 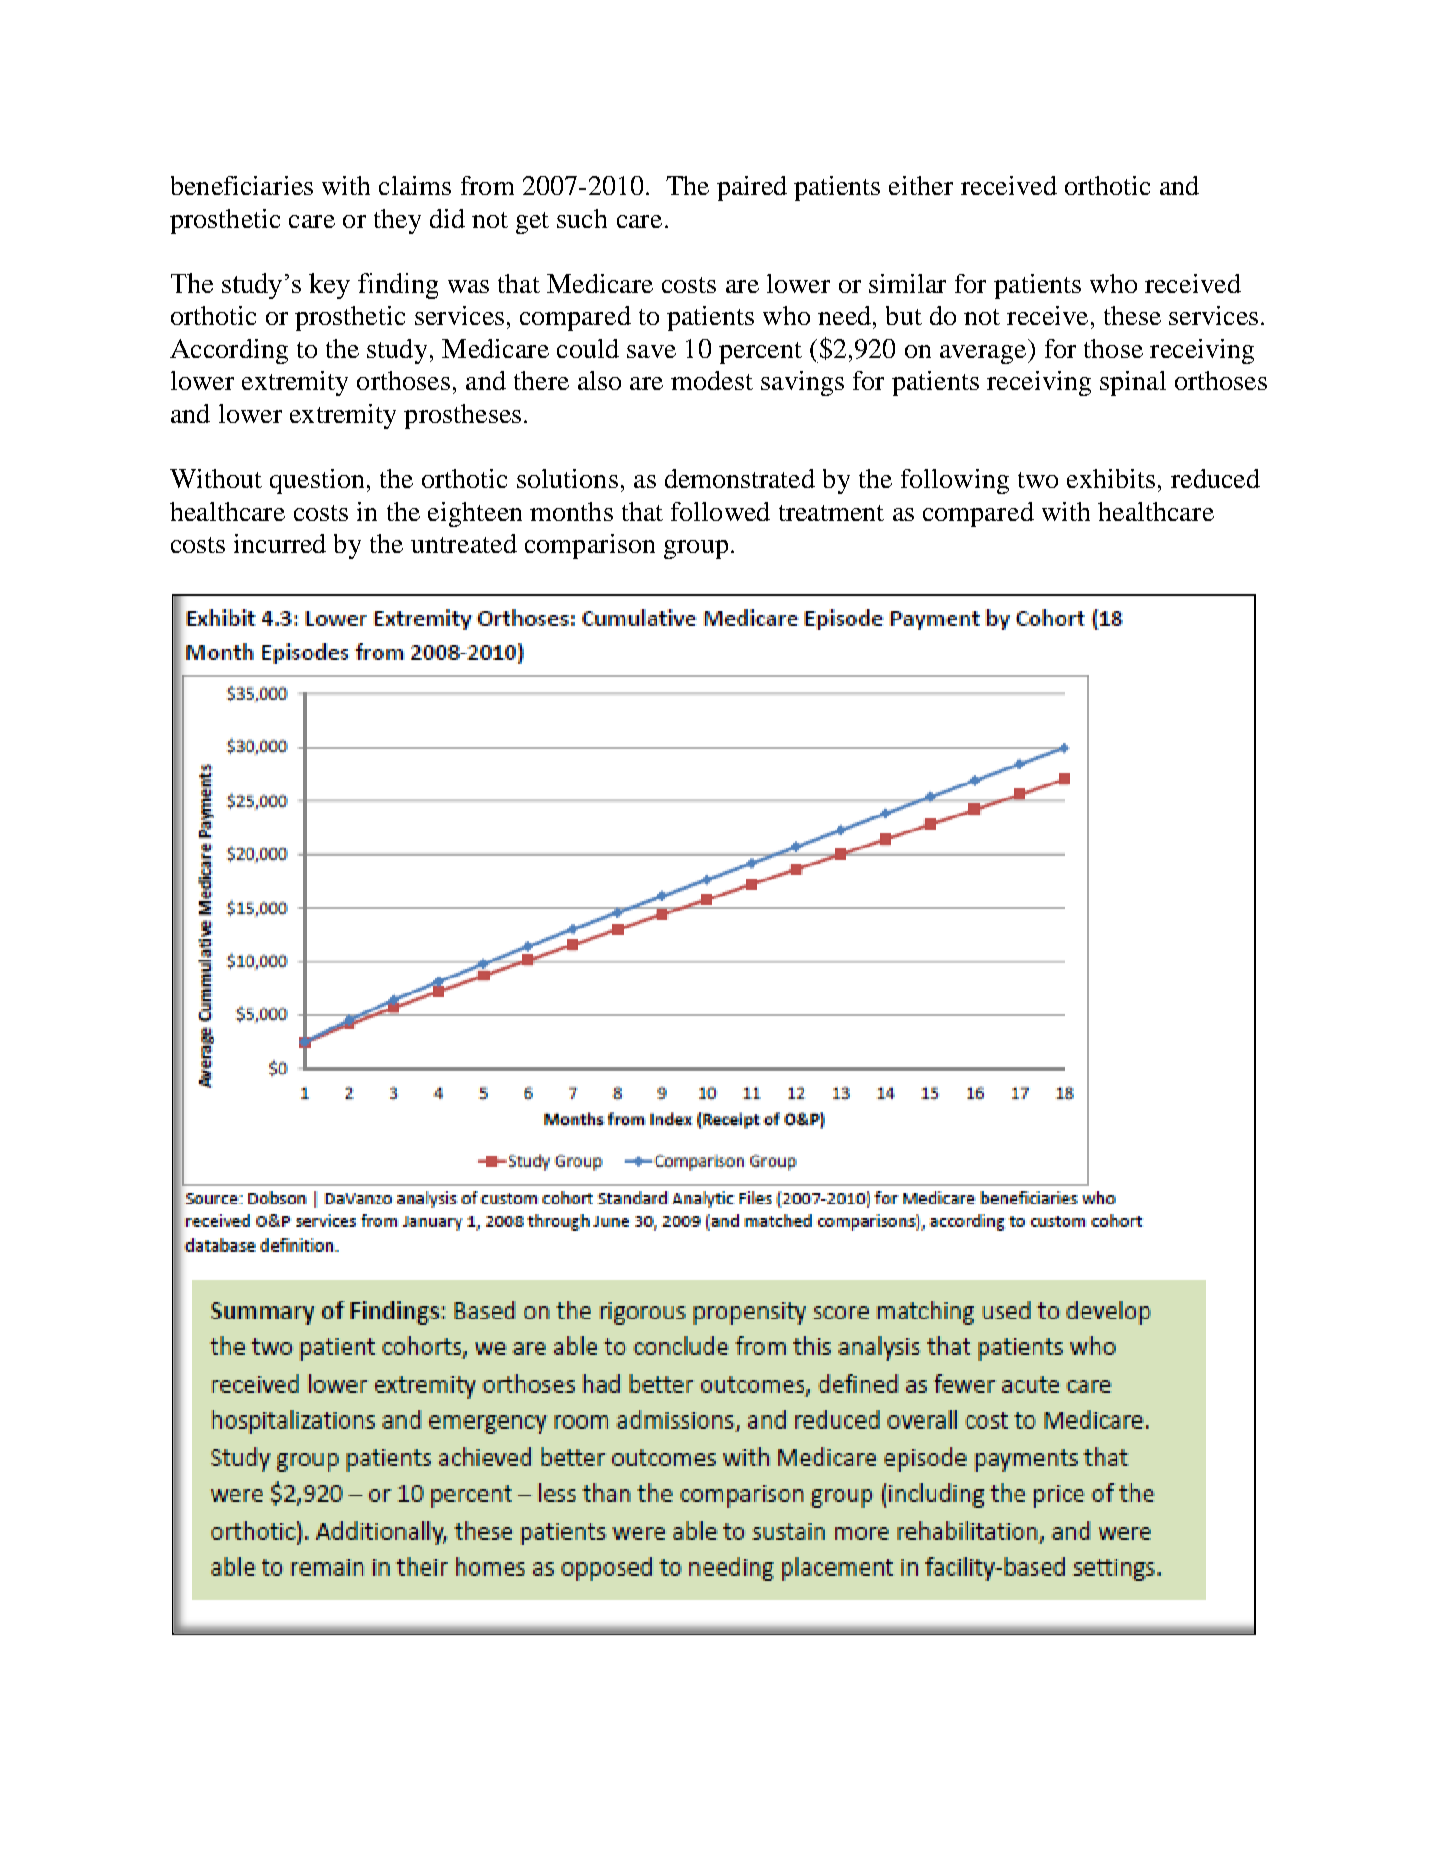 What do you see at coordinates (921, 185) in the screenshot?
I see `either` at bounding box center [921, 185].
